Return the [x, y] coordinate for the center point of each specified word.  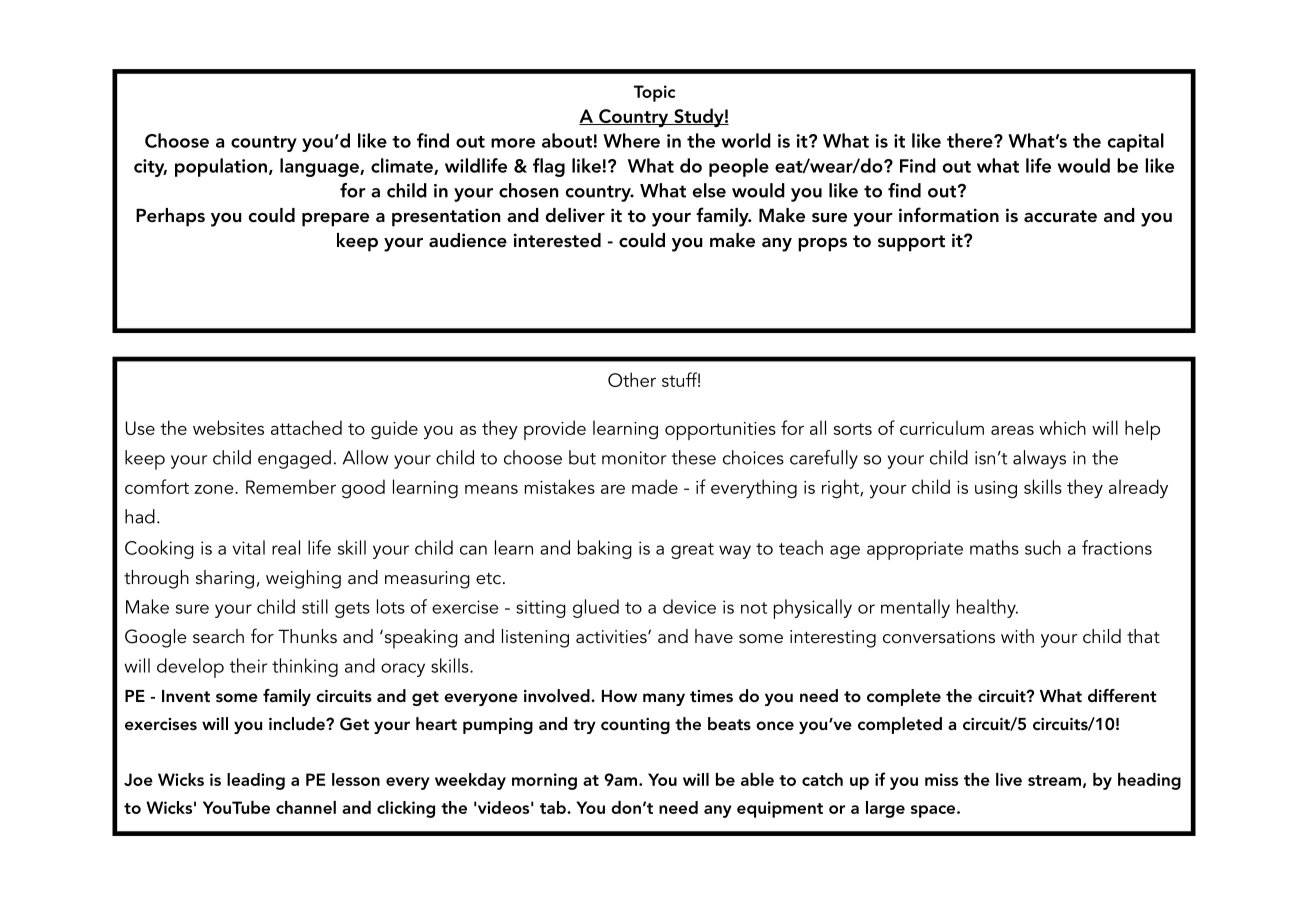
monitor [634, 458]
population [221, 167]
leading [256, 781]
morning [544, 781]
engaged [294, 459]
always [1039, 459]
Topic [654, 93]
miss [941, 779]
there [971, 140]
